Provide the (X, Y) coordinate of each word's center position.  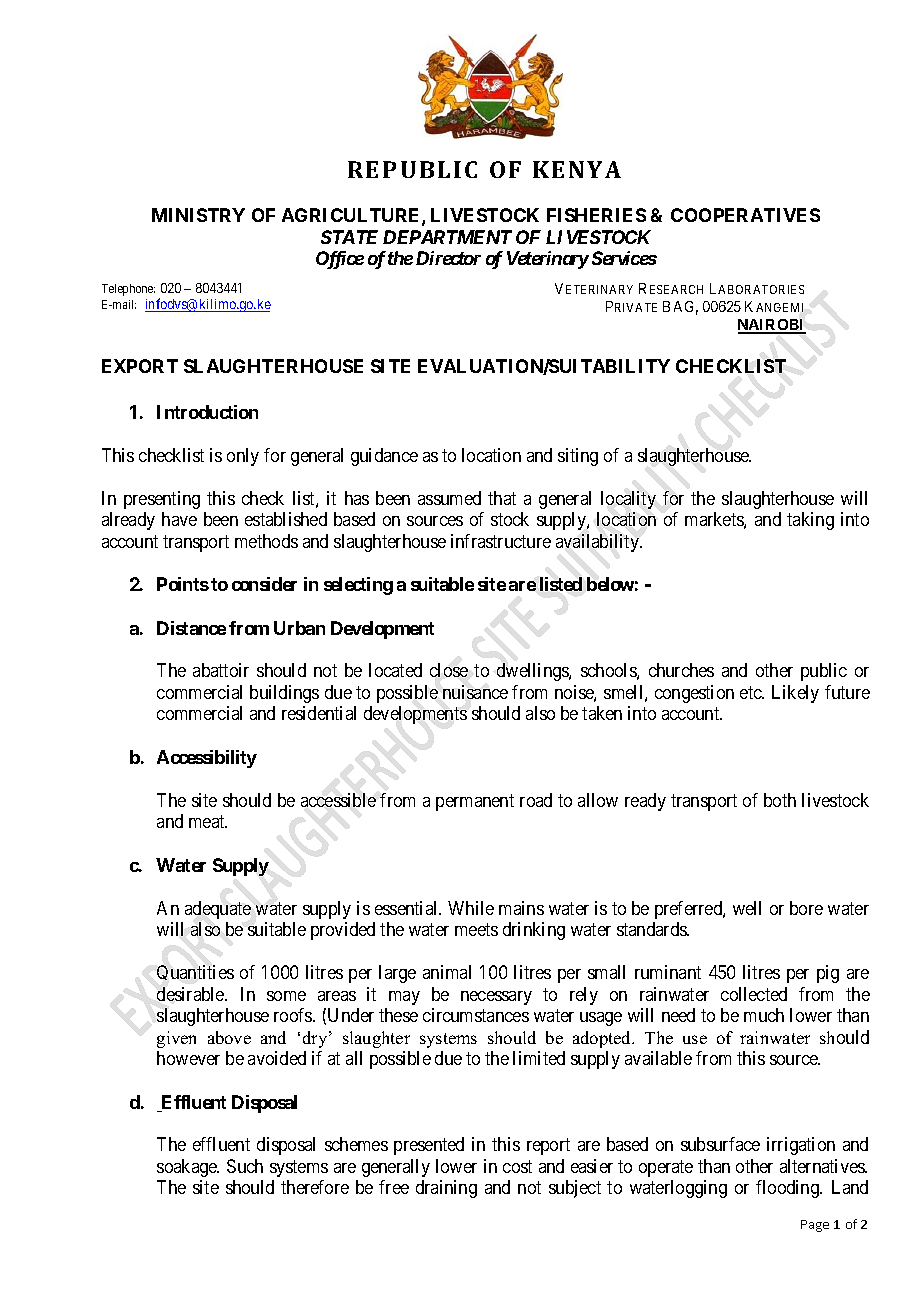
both (780, 800)
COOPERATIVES (745, 215)
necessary (496, 998)
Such (245, 1166)
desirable (191, 994)
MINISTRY (198, 215)
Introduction (207, 412)
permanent (475, 802)
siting (578, 457)
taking (810, 521)
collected (754, 994)
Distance (191, 628)
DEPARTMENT (447, 237)
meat (208, 821)
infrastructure (501, 541)
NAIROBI (772, 326)
